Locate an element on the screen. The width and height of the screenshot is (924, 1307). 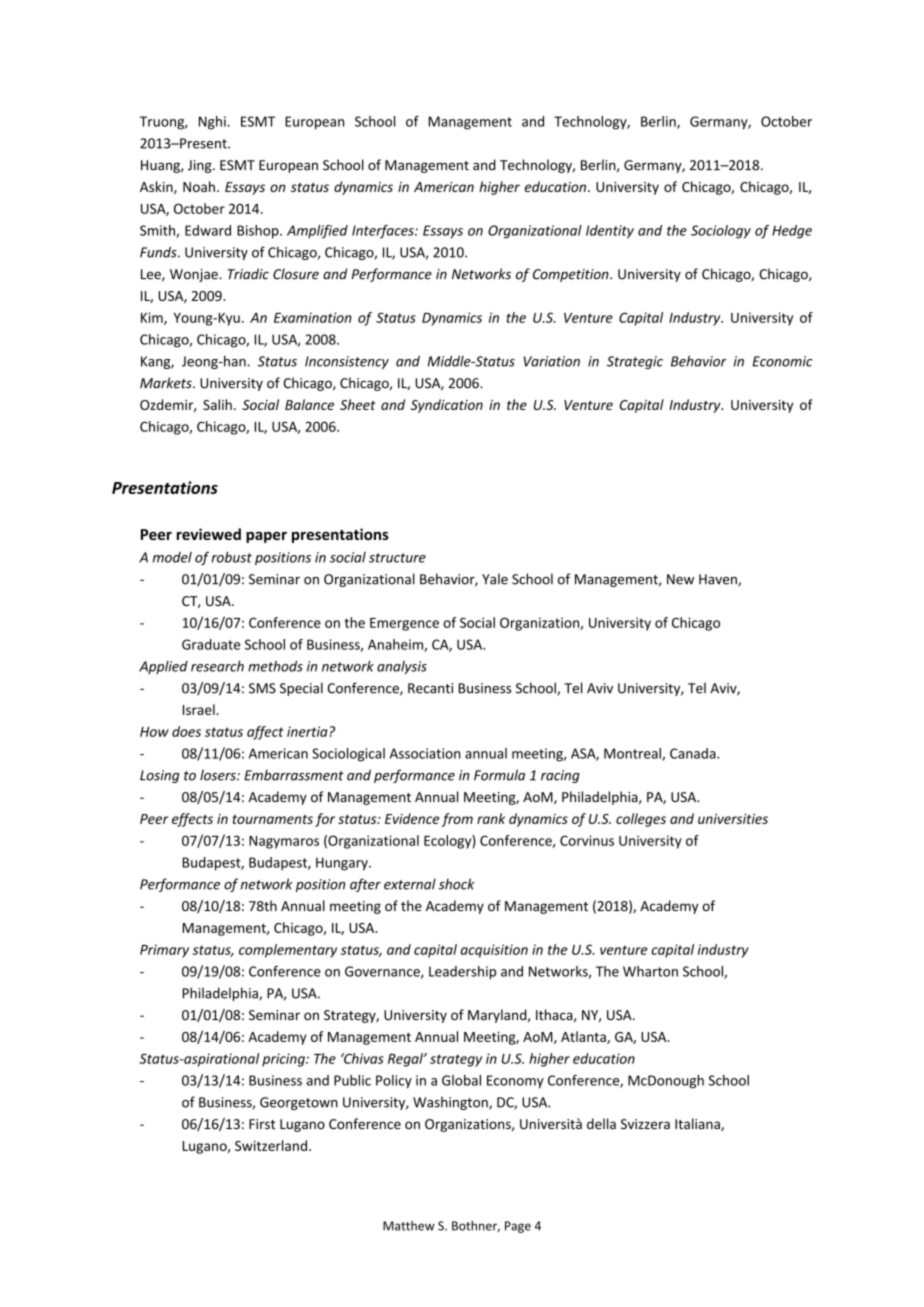
Jing is located at coordinates (201, 166).
